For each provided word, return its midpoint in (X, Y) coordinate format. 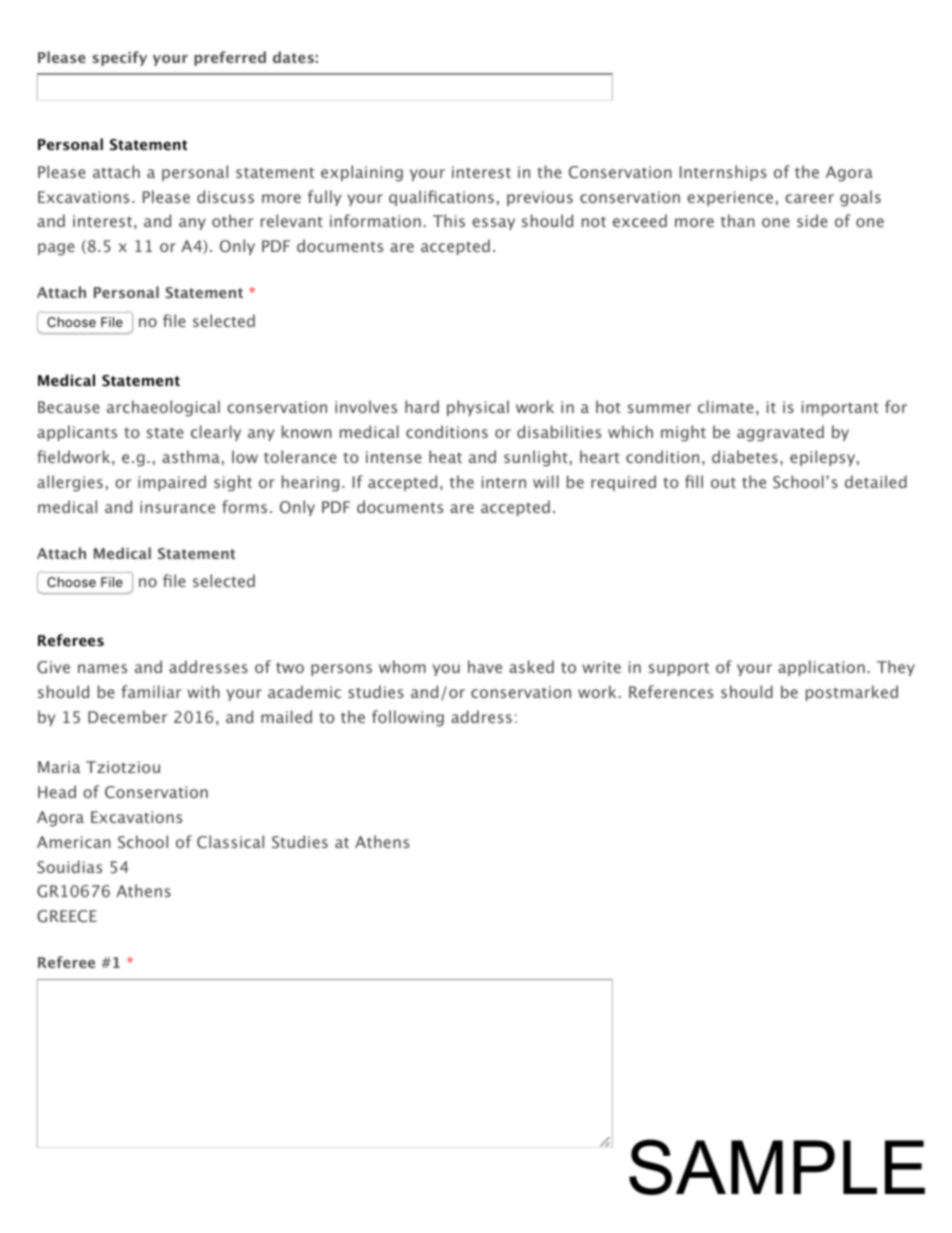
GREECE (67, 916)
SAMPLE (777, 1167)
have (485, 666)
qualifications (441, 198)
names (102, 668)
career (809, 198)
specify (119, 58)
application (821, 668)
